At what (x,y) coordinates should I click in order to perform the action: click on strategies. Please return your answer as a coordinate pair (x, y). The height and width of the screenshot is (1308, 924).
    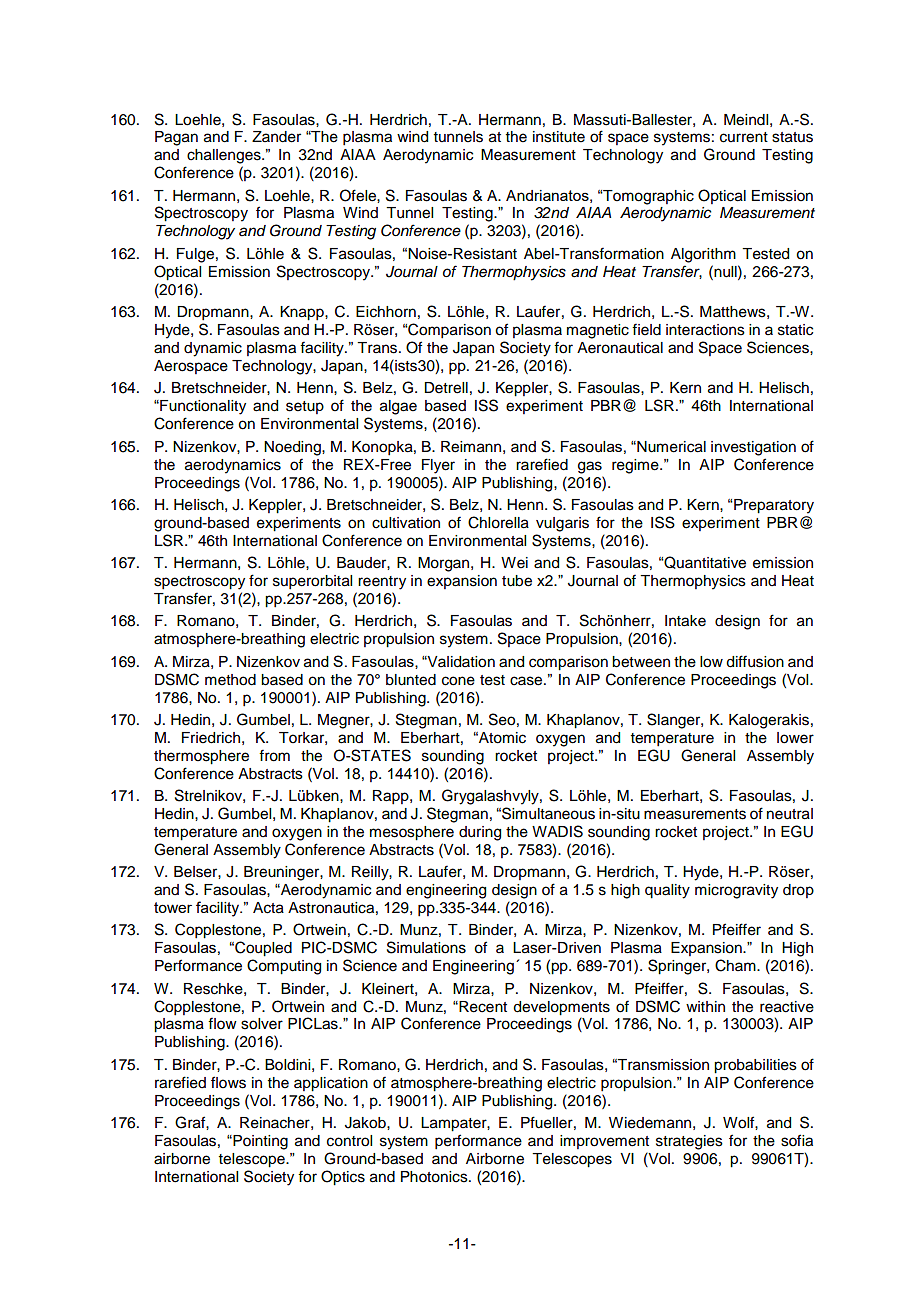
    Looking at the image, I should click on (689, 1142).
